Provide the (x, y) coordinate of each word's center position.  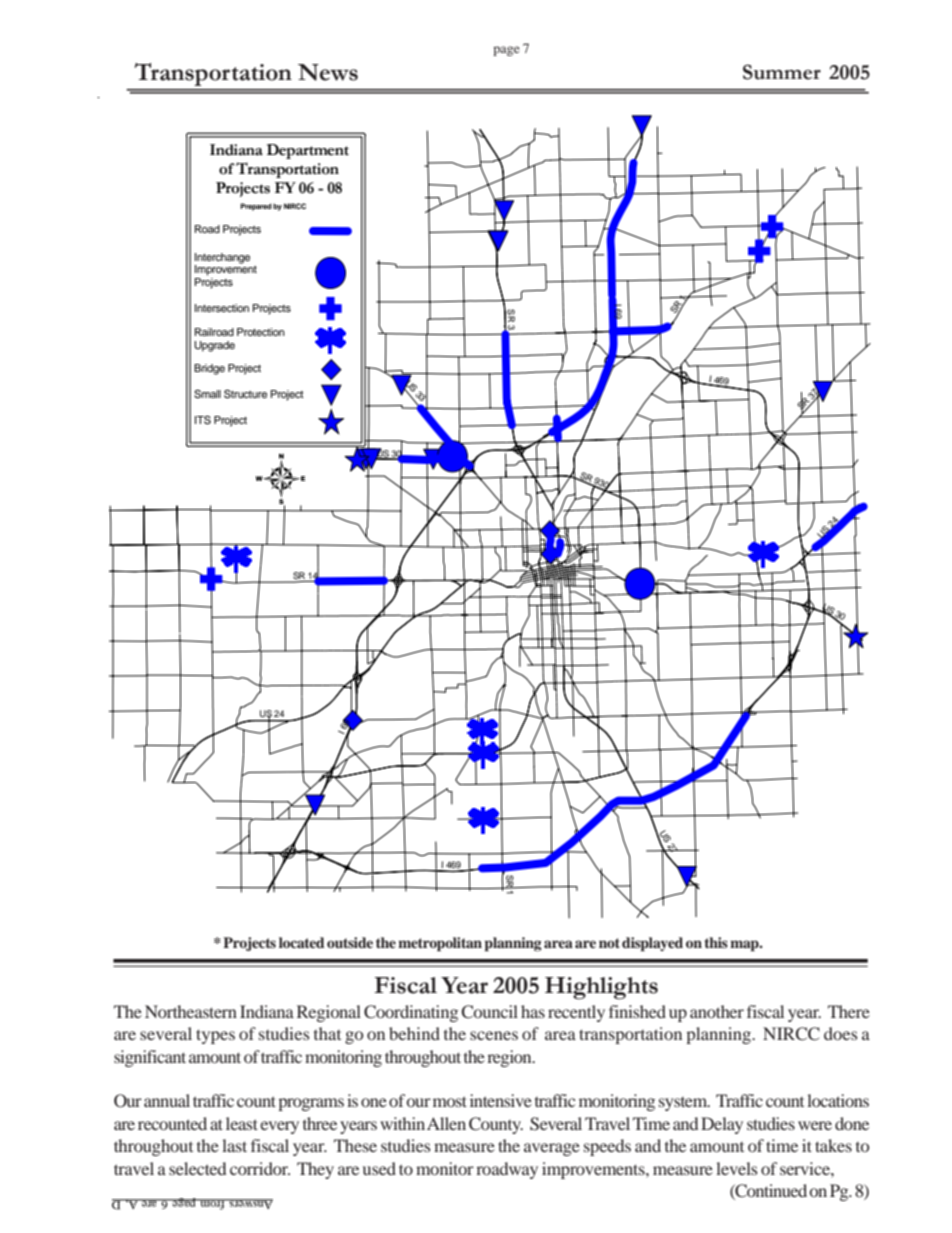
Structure (245, 394)
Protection (261, 332)
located (302, 942)
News (328, 72)
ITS (203, 420)
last (234, 1145)
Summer (782, 72)
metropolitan (440, 944)
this (716, 942)
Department (308, 151)
